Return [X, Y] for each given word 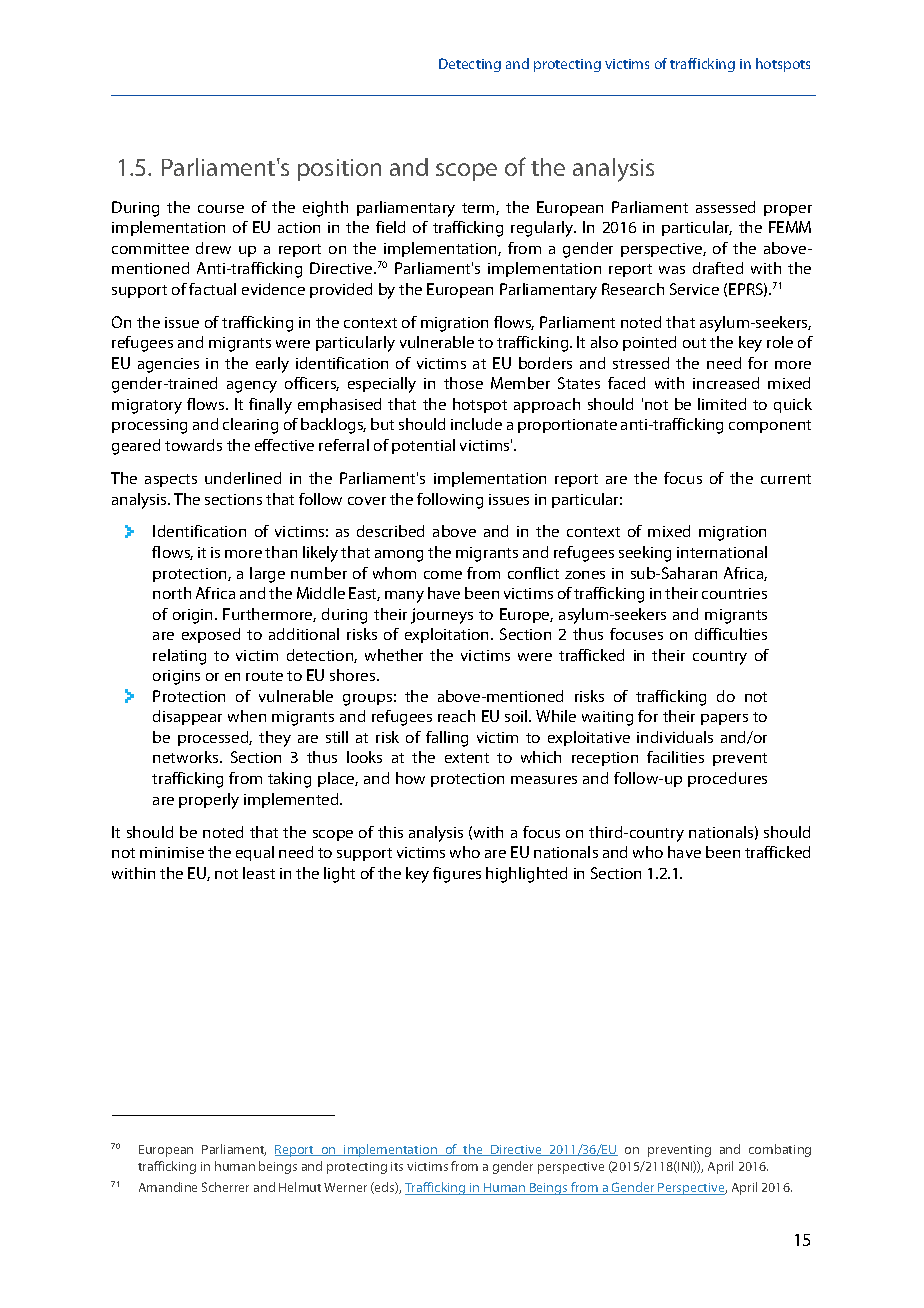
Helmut [300, 1187]
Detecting [470, 65]
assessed [725, 207]
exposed [211, 635]
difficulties [731, 634]
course [221, 209]
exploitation [446, 635]
